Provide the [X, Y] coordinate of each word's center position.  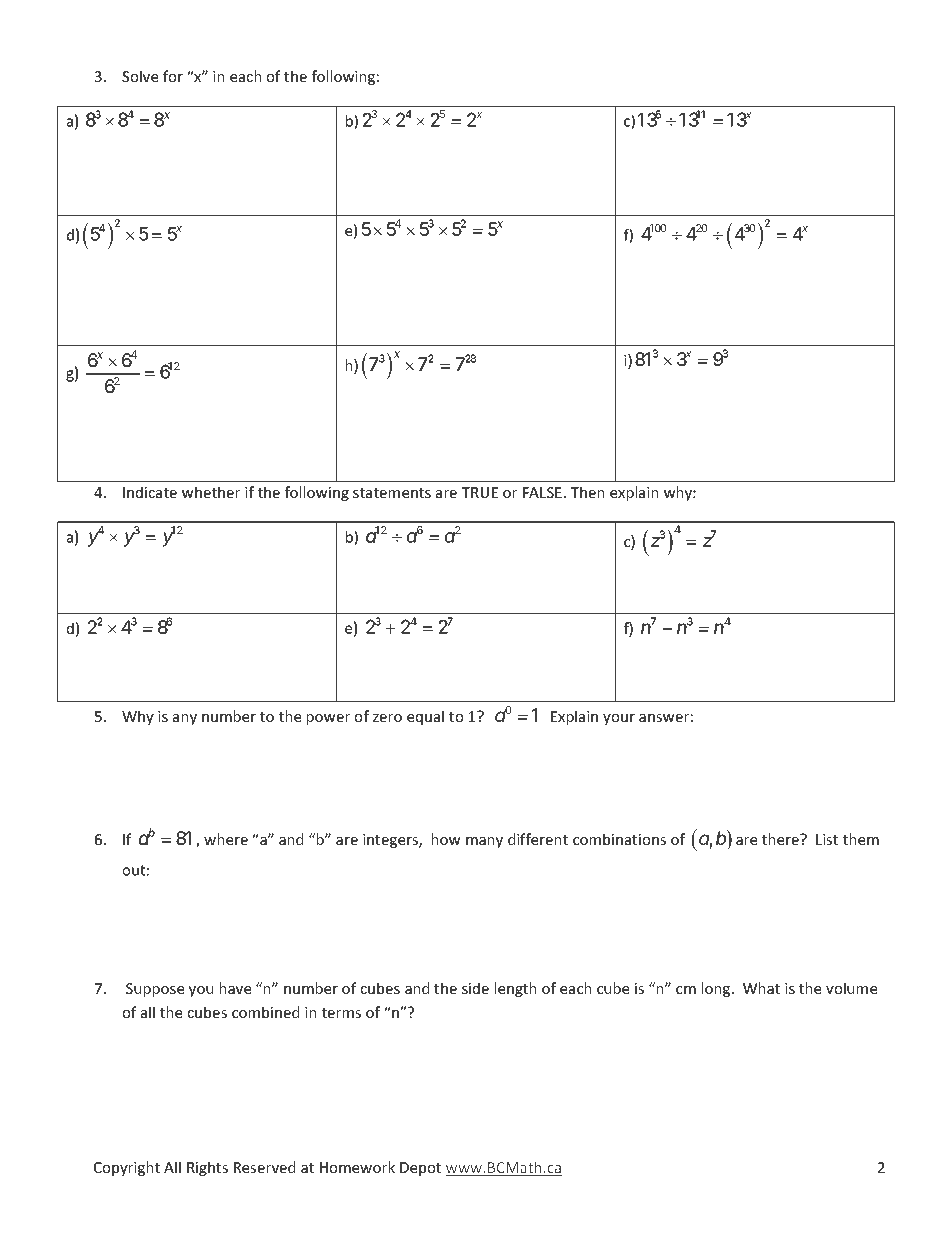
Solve [140, 76]
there [781, 839]
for [173, 76]
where [226, 839]
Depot [420, 1169]
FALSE [542, 492]
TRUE [479, 492]
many [484, 842]
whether [211, 492]
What [761, 988]
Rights [207, 1168]
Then [587, 492]
